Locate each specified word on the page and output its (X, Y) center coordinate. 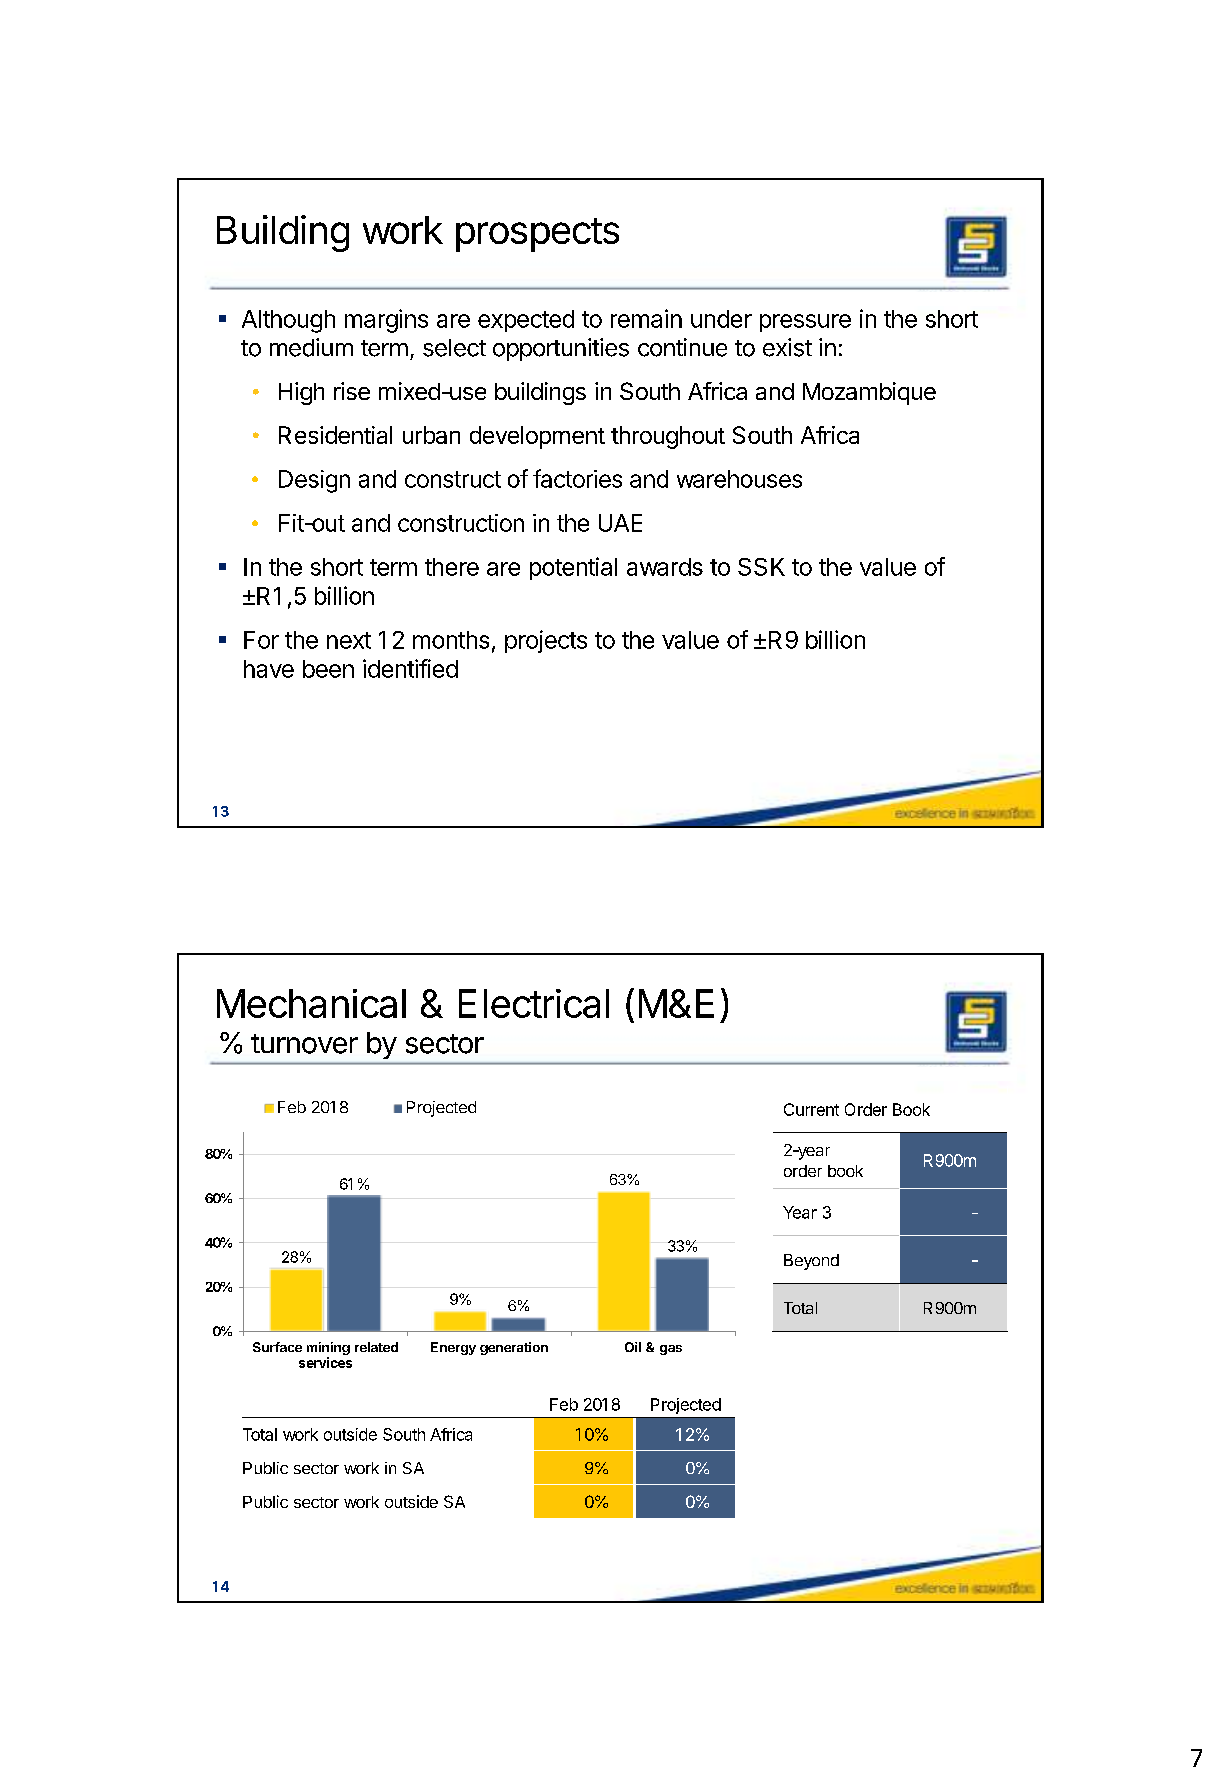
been (328, 669)
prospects (537, 235)
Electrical (534, 1003)
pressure (805, 323)
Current (811, 1109)
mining (328, 1350)
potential (573, 568)
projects (546, 641)
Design (314, 481)
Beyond (811, 1262)
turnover (304, 1044)
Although (288, 321)
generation (514, 1348)
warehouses (739, 479)
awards (665, 567)
